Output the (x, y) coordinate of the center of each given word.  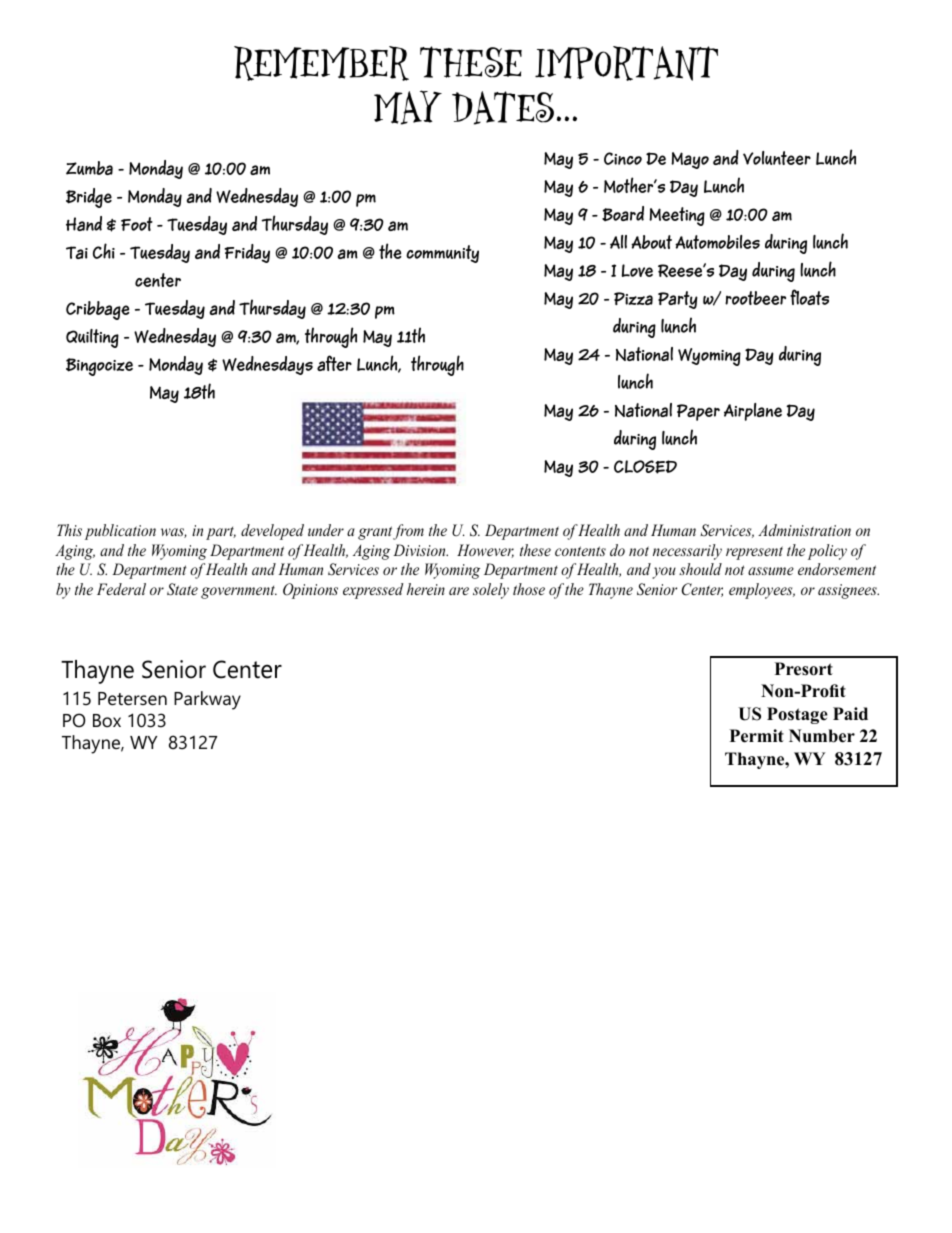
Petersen (132, 699)
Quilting (92, 338)
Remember (321, 63)
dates (503, 108)
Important (626, 63)
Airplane (753, 412)
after (334, 363)
